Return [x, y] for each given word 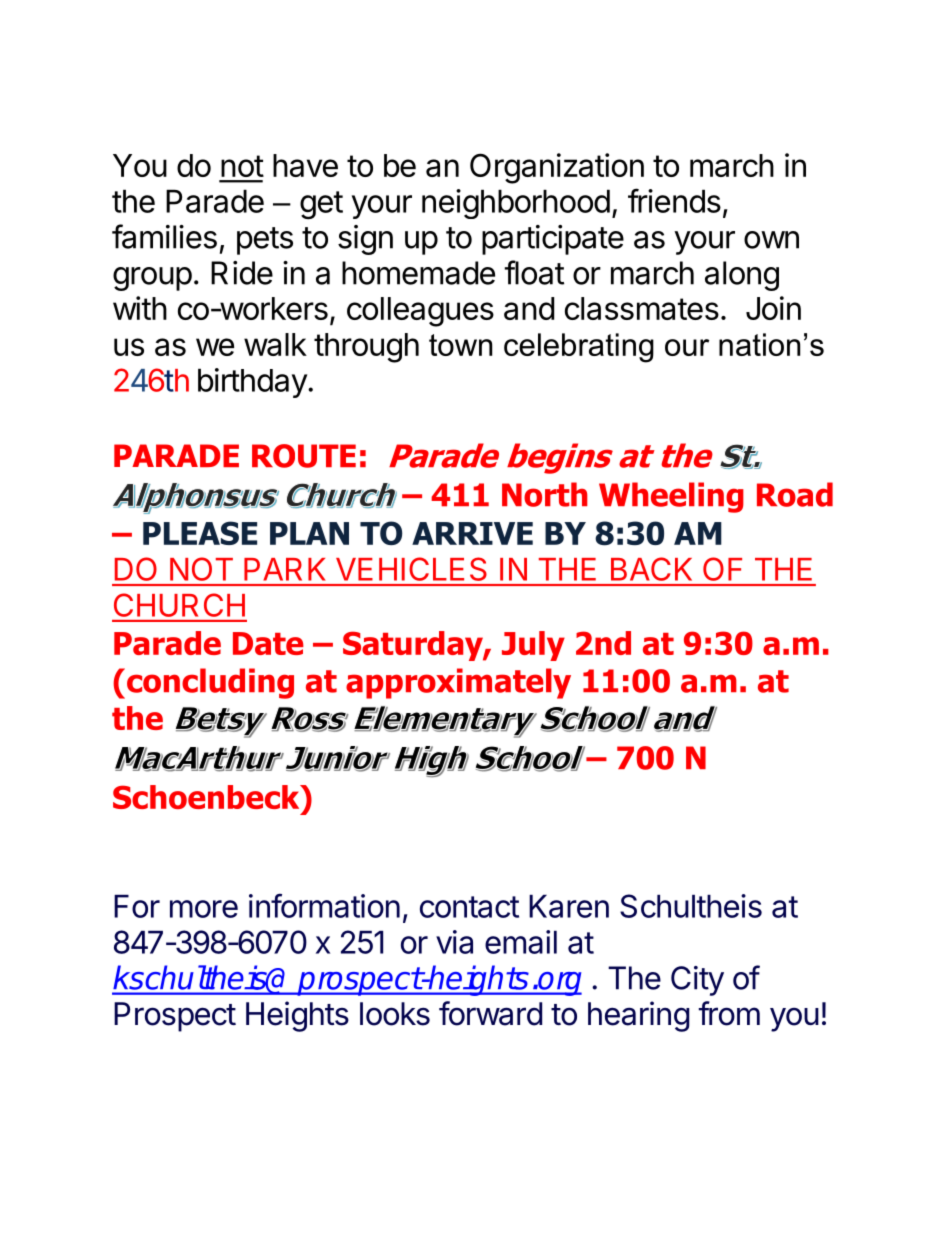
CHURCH [179, 605]
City [697, 981]
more [204, 909]
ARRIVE [472, 533]
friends [674, 200]
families [164, 236]
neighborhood [516, 204]
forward [490, 1013]
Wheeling [671, 497]
